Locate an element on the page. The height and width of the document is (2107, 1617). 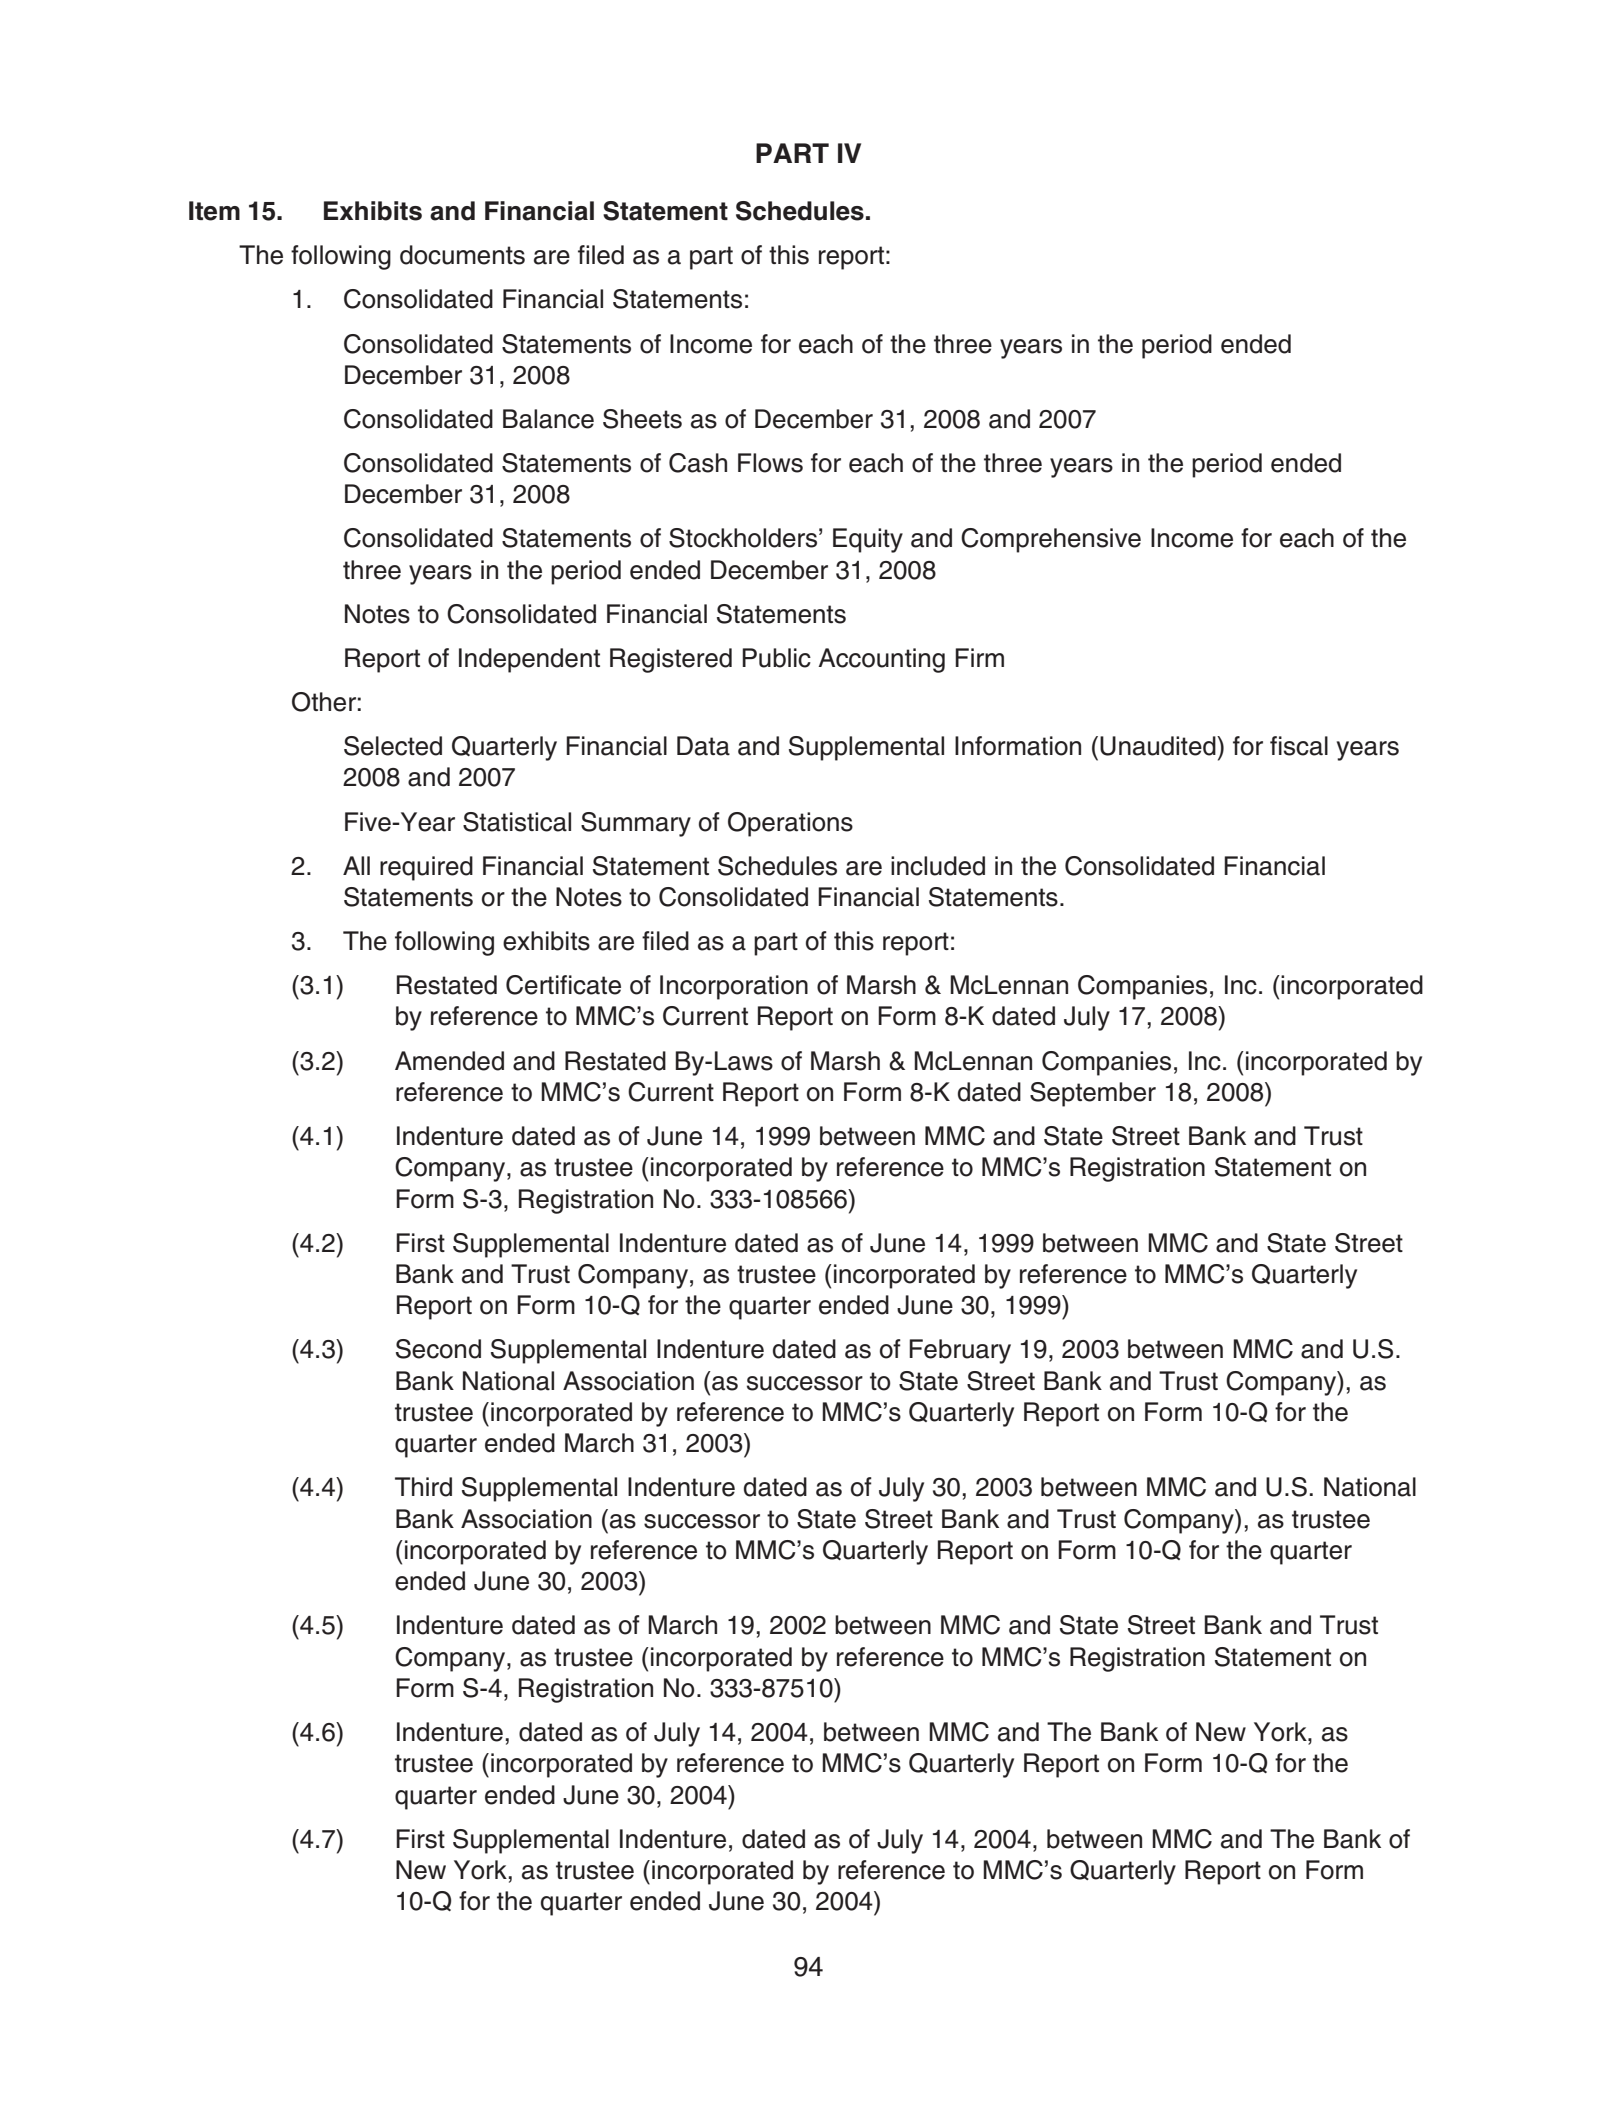
Third is located at coordinates (423, 1487).
